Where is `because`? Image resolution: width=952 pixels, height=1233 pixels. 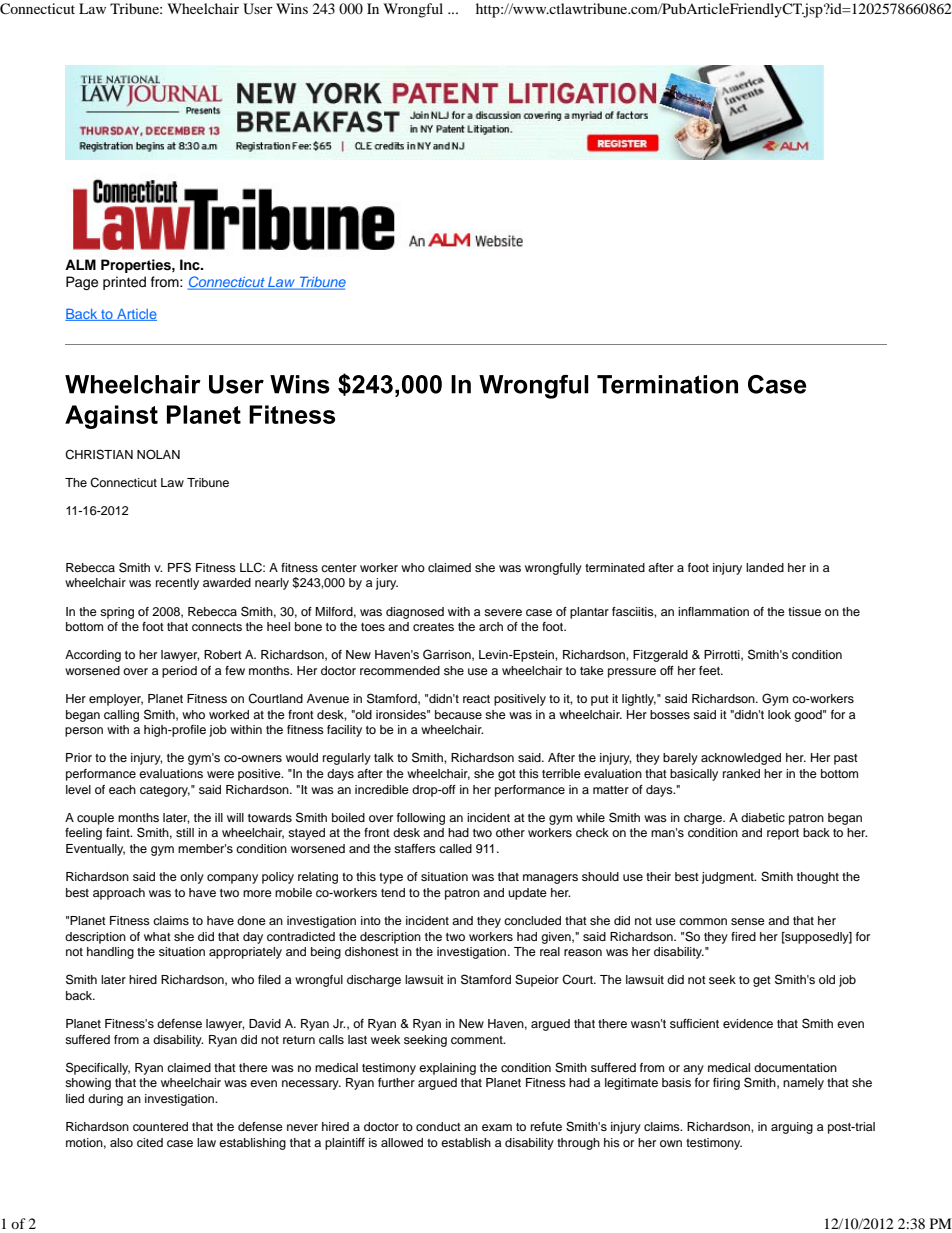
because is located at coordinates (458, 714).
